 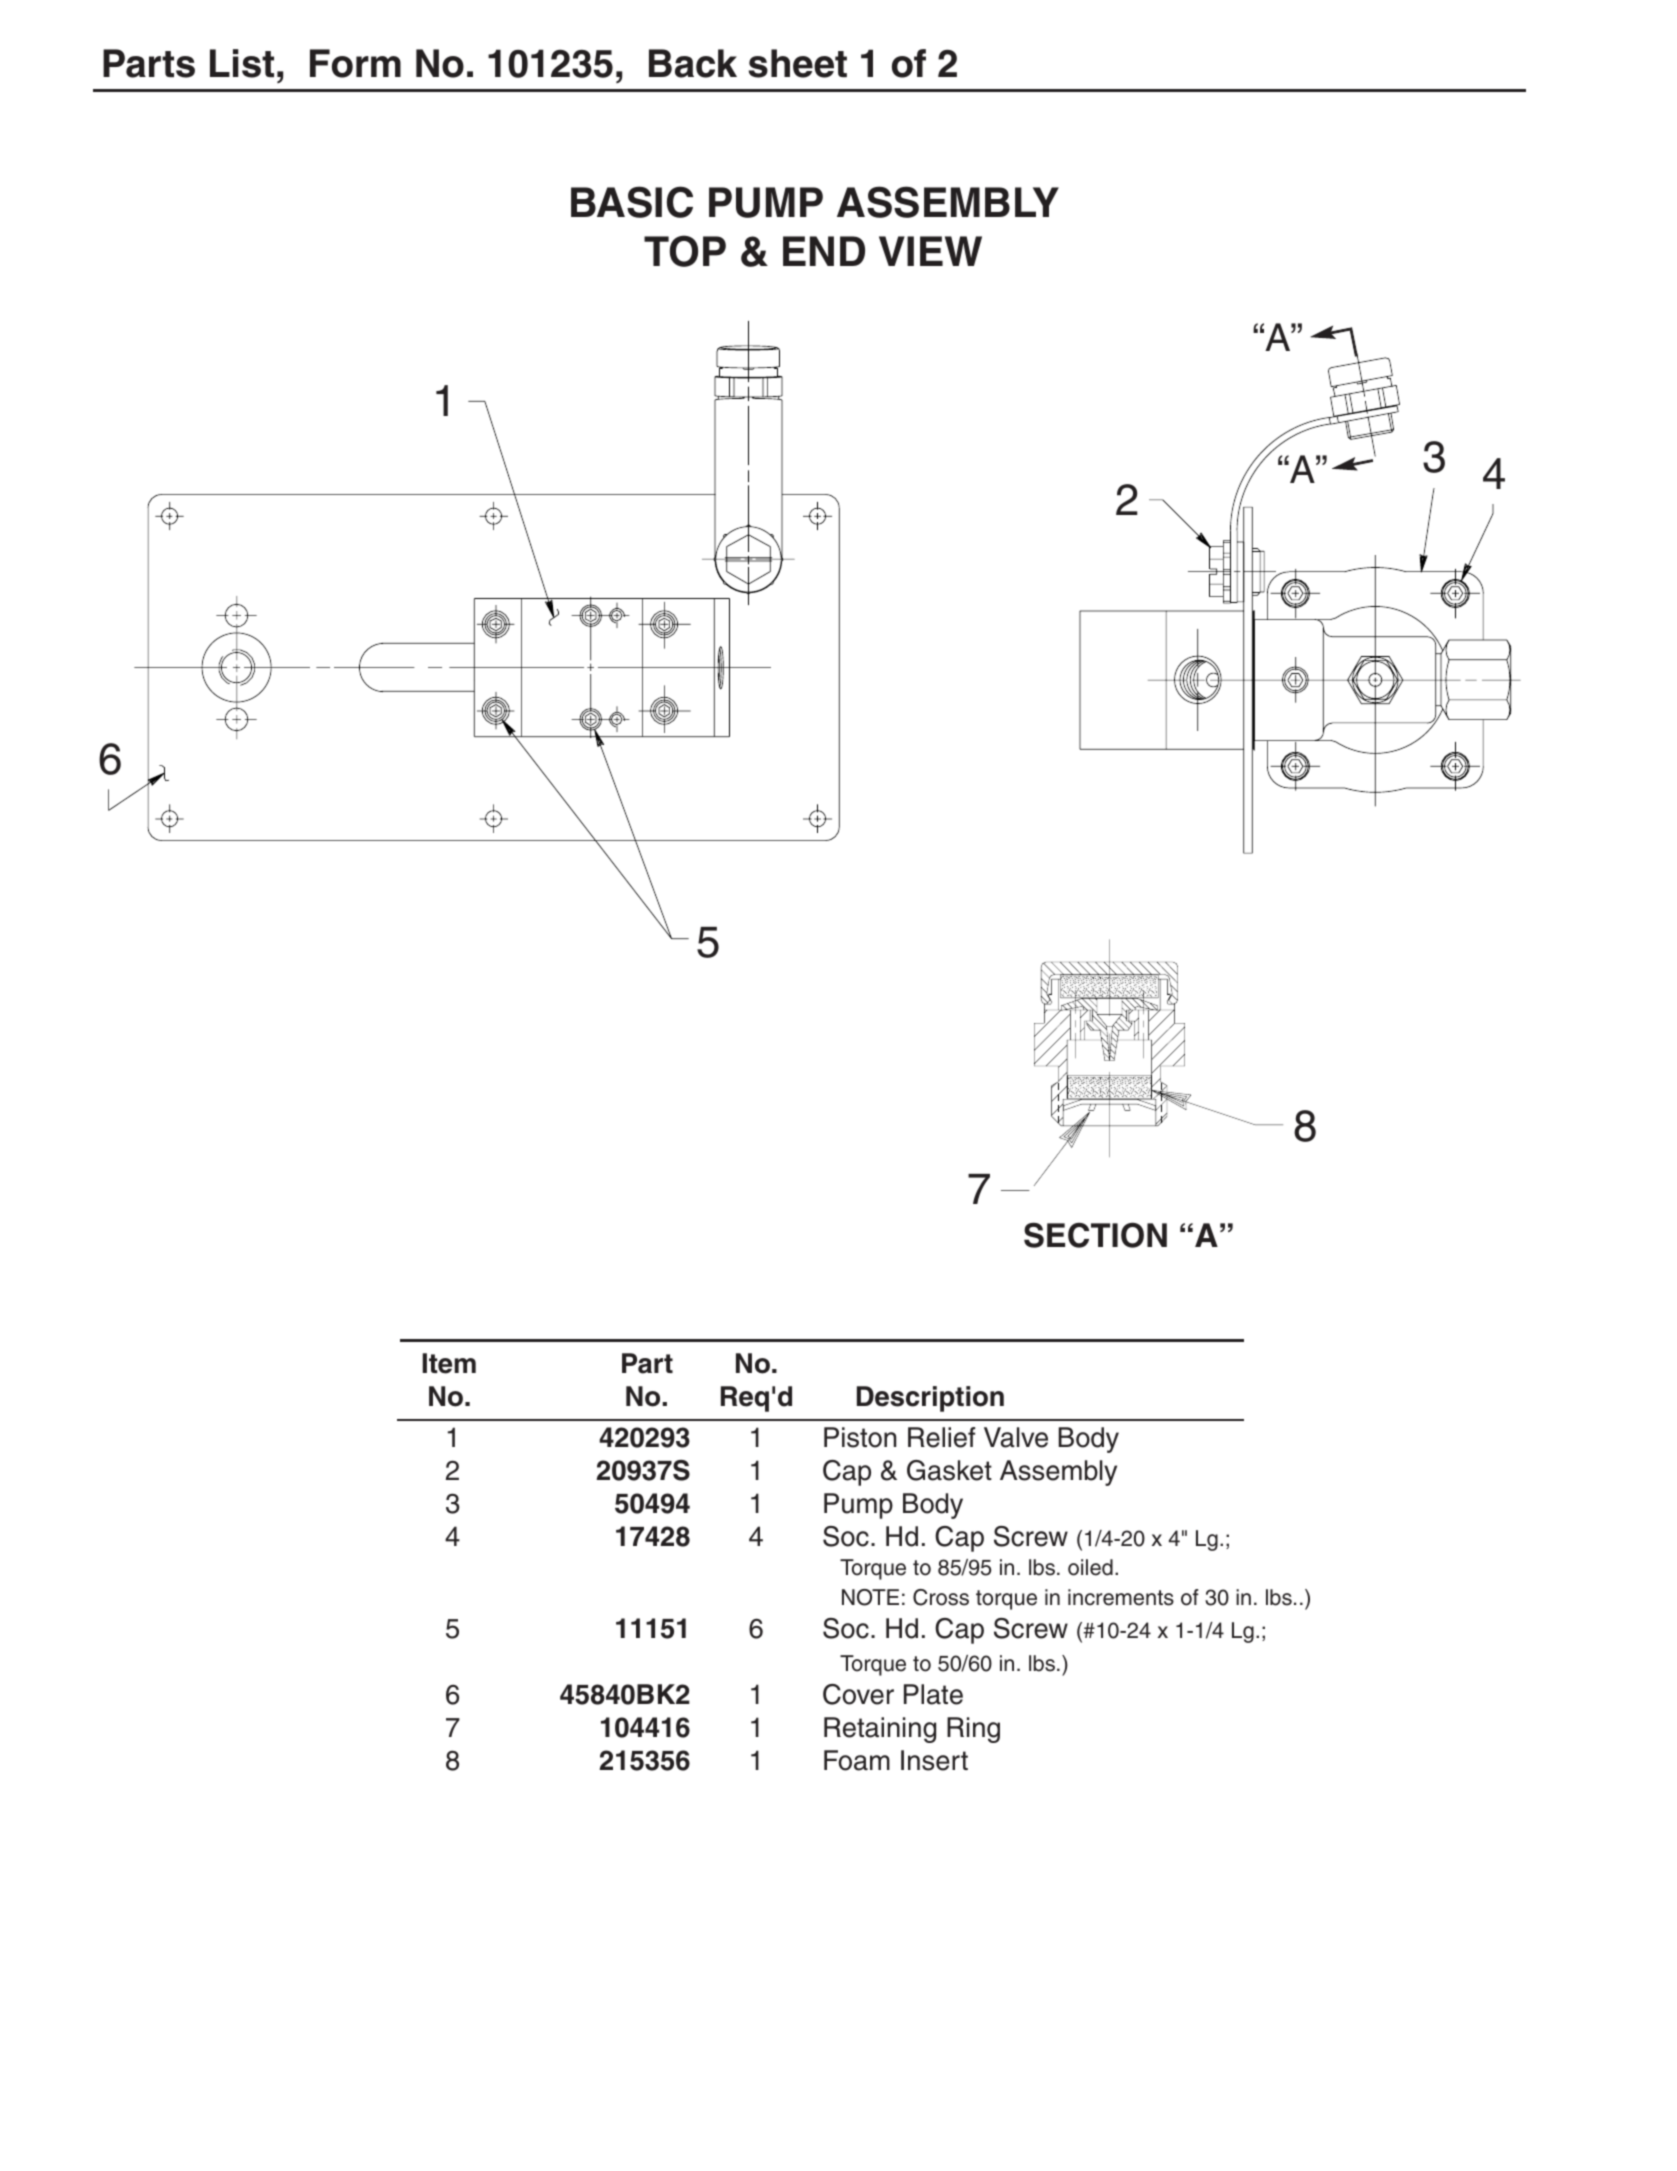 What do you see at coordinates (632, 202) in the document?
I see `BASIC` at bounding box center [632, 202].
